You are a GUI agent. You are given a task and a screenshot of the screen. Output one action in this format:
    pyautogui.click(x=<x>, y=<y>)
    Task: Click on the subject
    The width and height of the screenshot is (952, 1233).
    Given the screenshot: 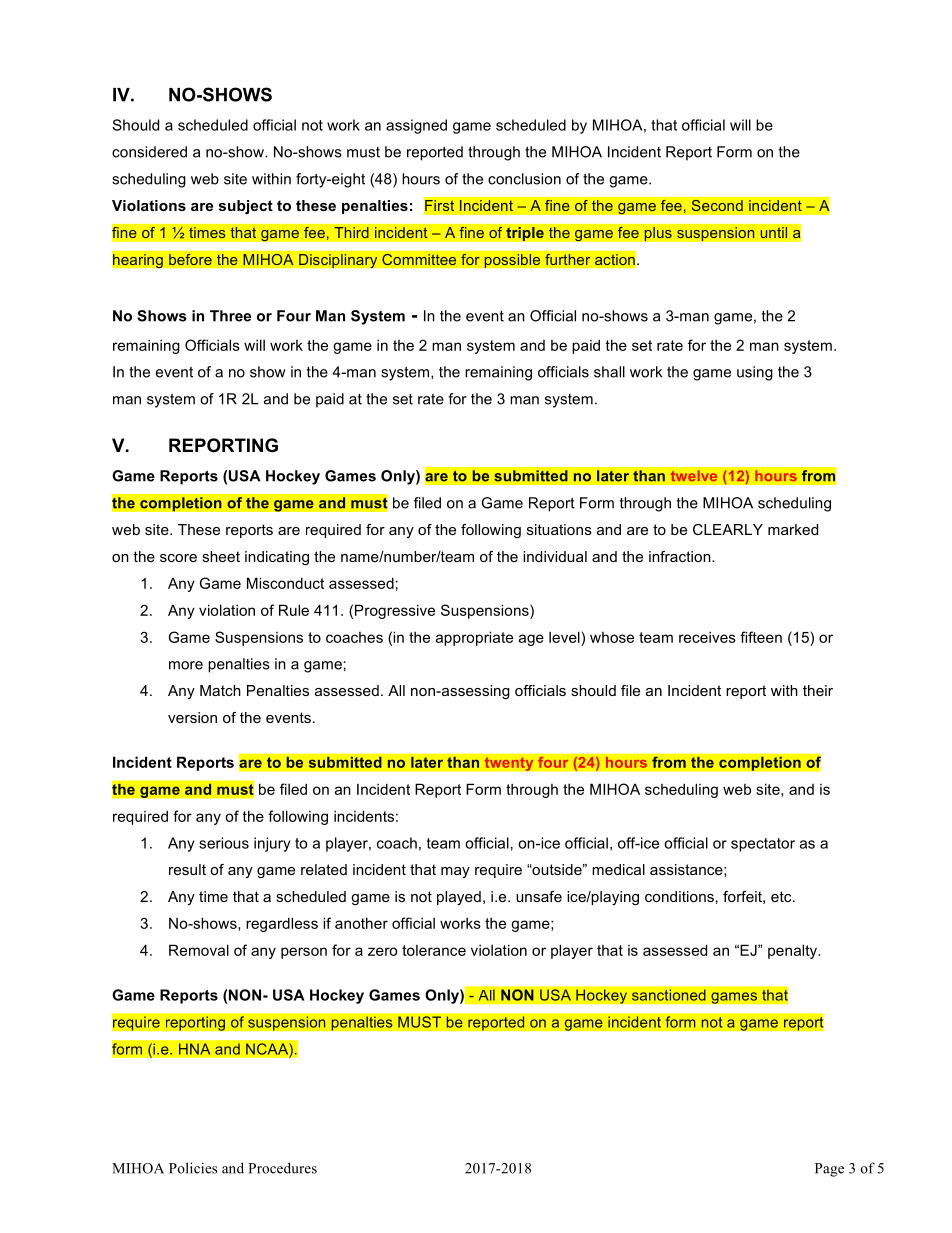 What is the action you would take?
    pyautogui.click(x=246, y=207)
